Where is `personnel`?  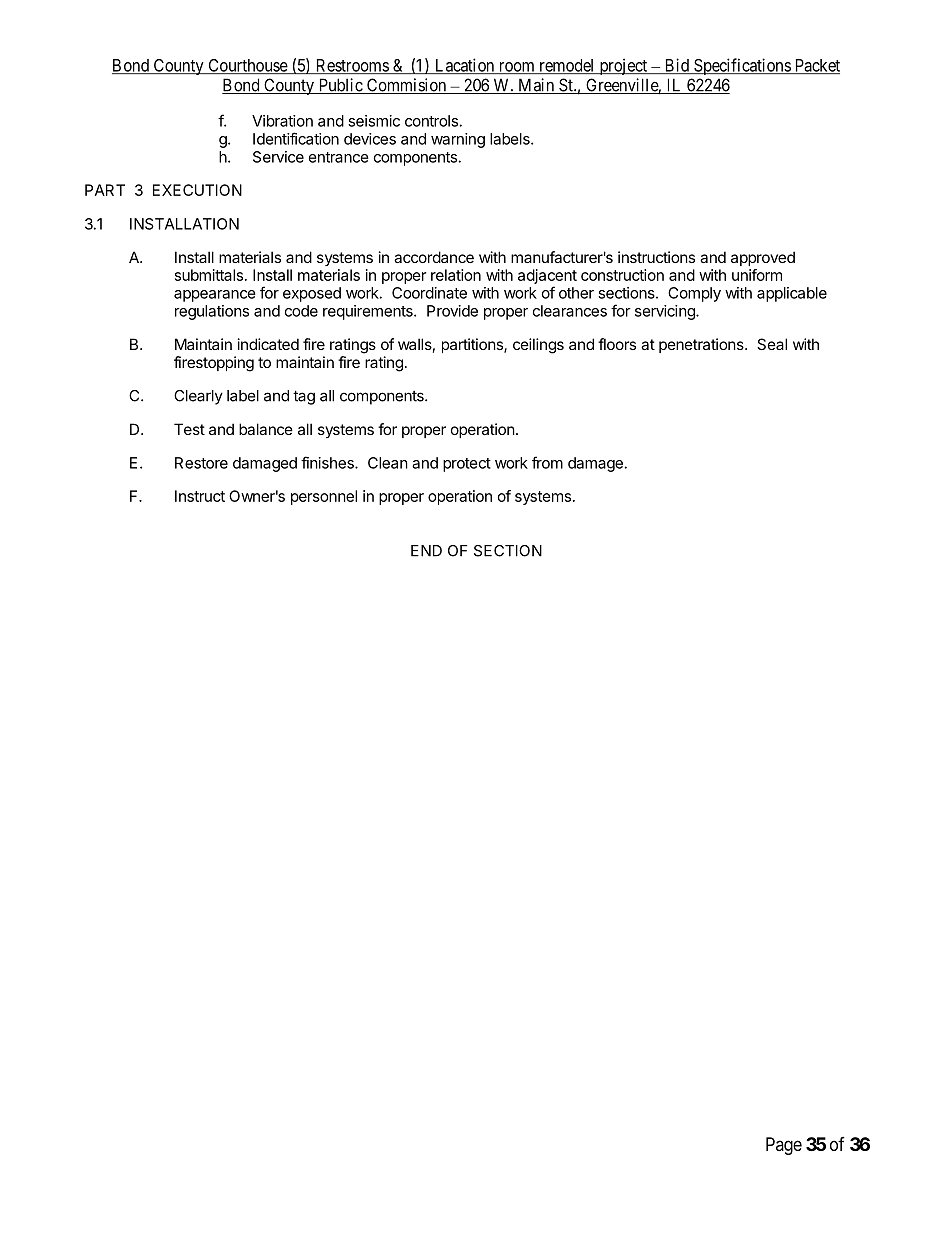 personnel is located at coordinates (324, 497).
